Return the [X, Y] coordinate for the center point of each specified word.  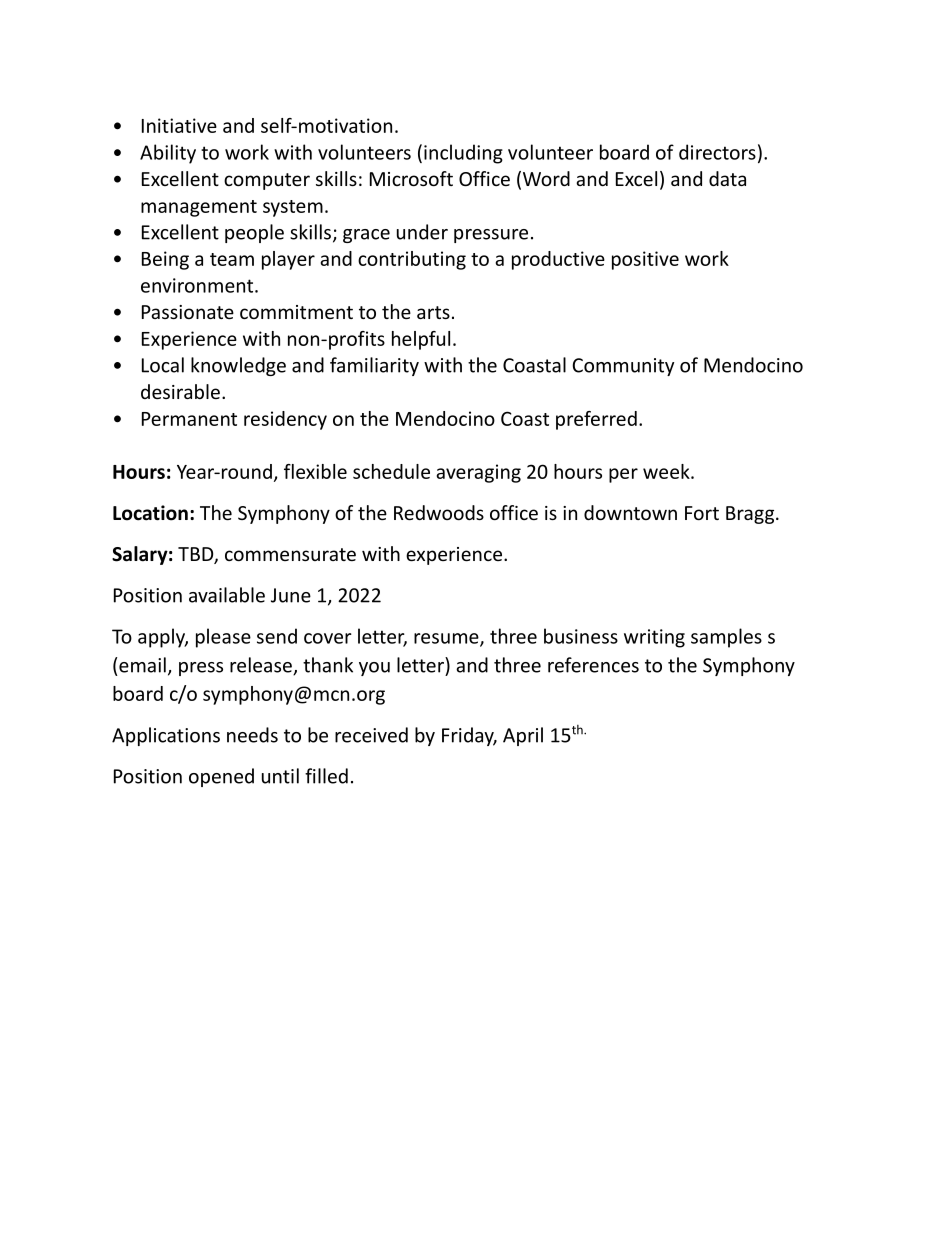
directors [717, 152]
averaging [478, 473]
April [523, 736]
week [667, 471]
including [463, 154]
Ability [168, 154]
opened [221, 777]
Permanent [189, 419]
